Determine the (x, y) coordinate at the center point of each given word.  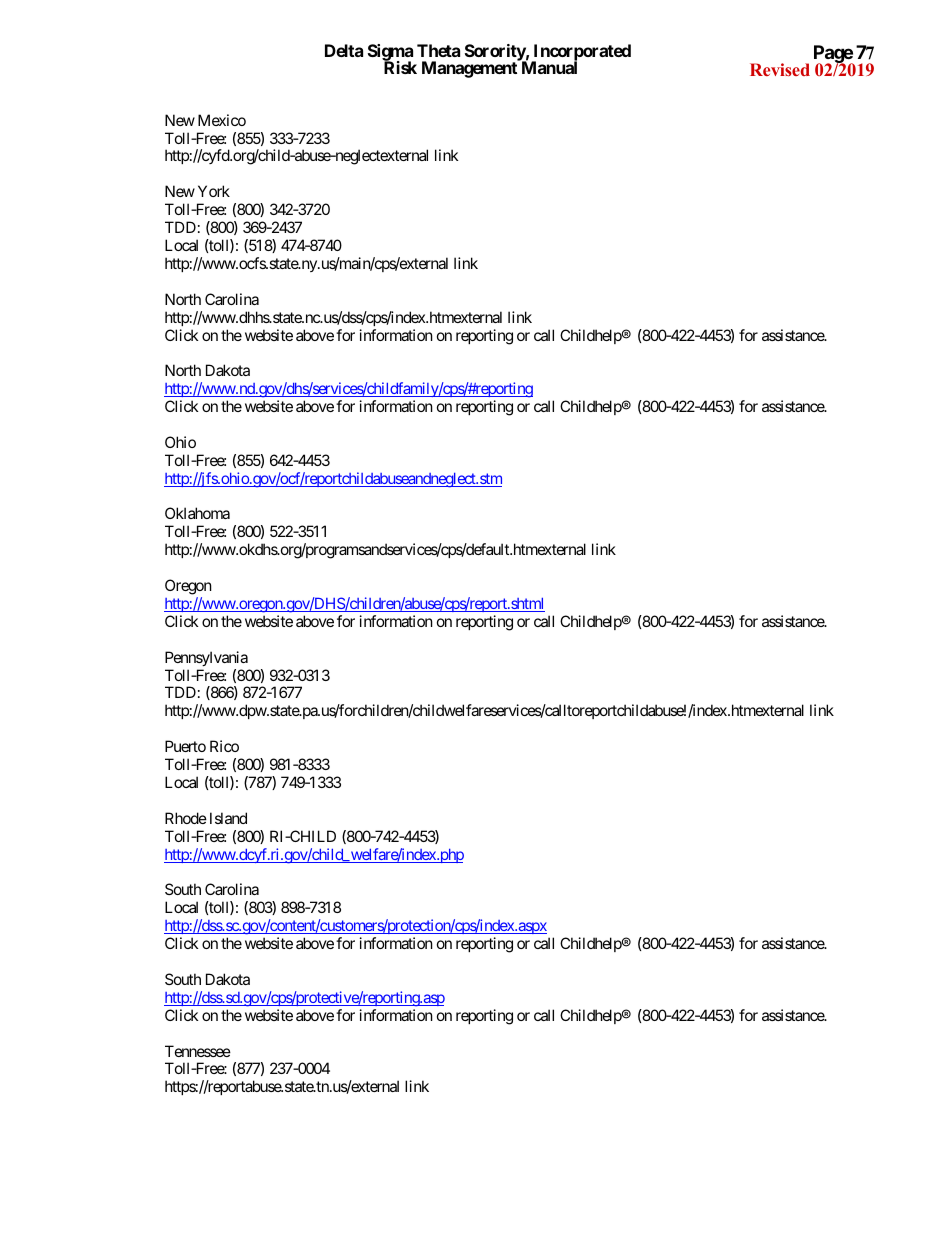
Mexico (222, 120)
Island (228, 818)
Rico (224, 746)
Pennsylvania (206, 658)
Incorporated (581, 54)
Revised (780, 69)
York (214, 191)
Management (470, 69)
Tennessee (198, 1051)
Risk (400, 67)
